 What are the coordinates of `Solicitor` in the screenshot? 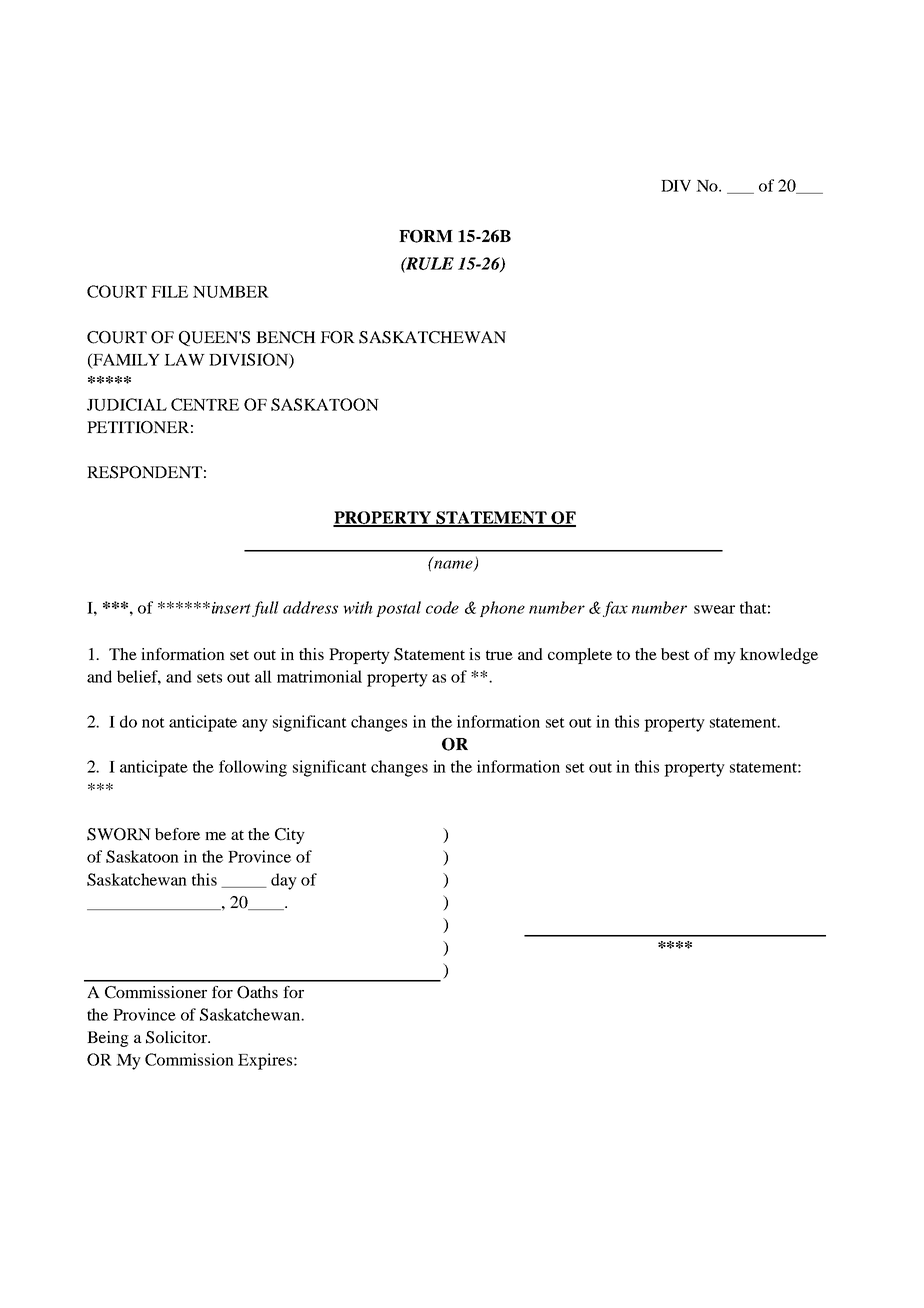 It's located at (177, 1037).
